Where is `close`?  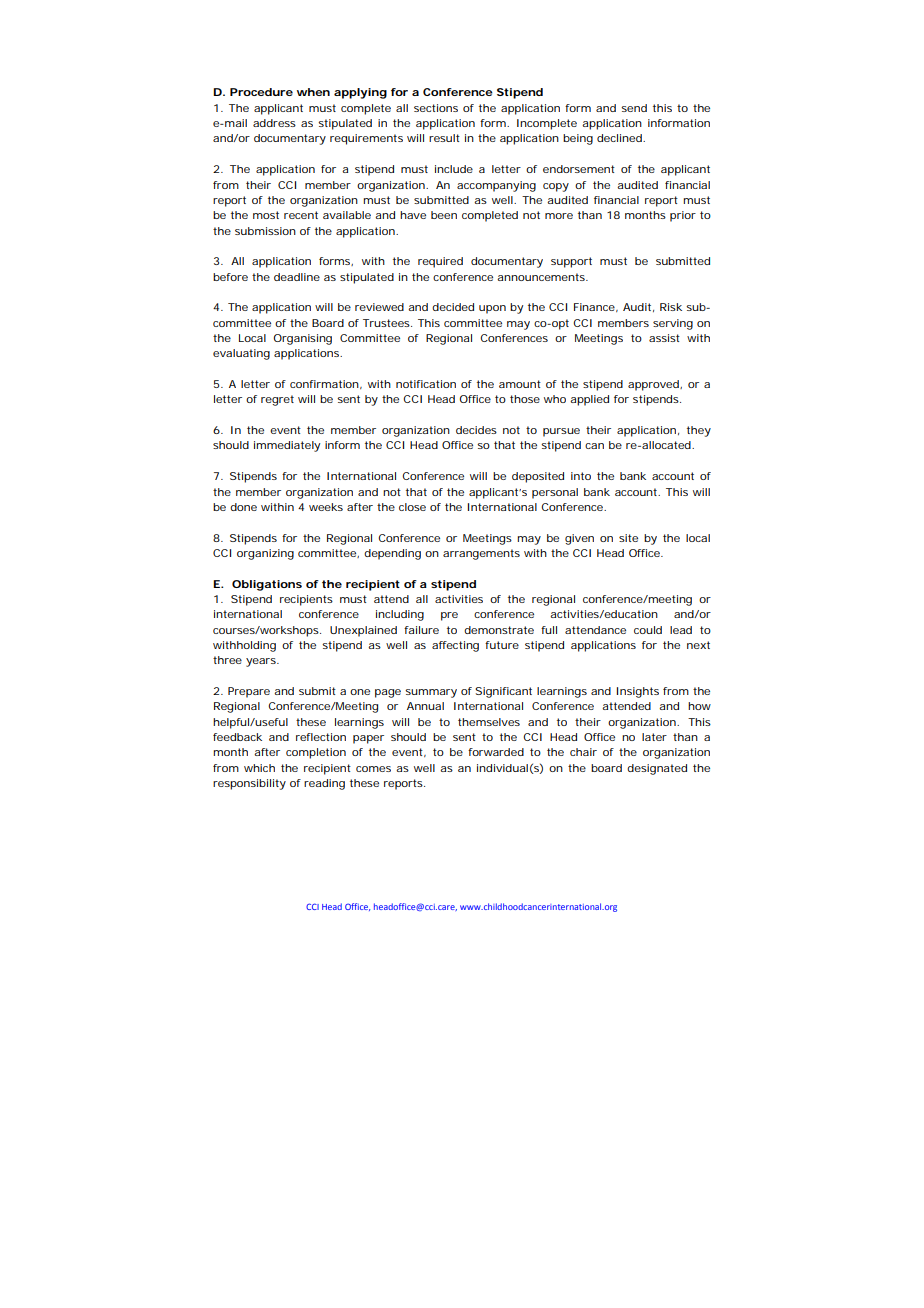 close is located at coordinates (412, 507).
